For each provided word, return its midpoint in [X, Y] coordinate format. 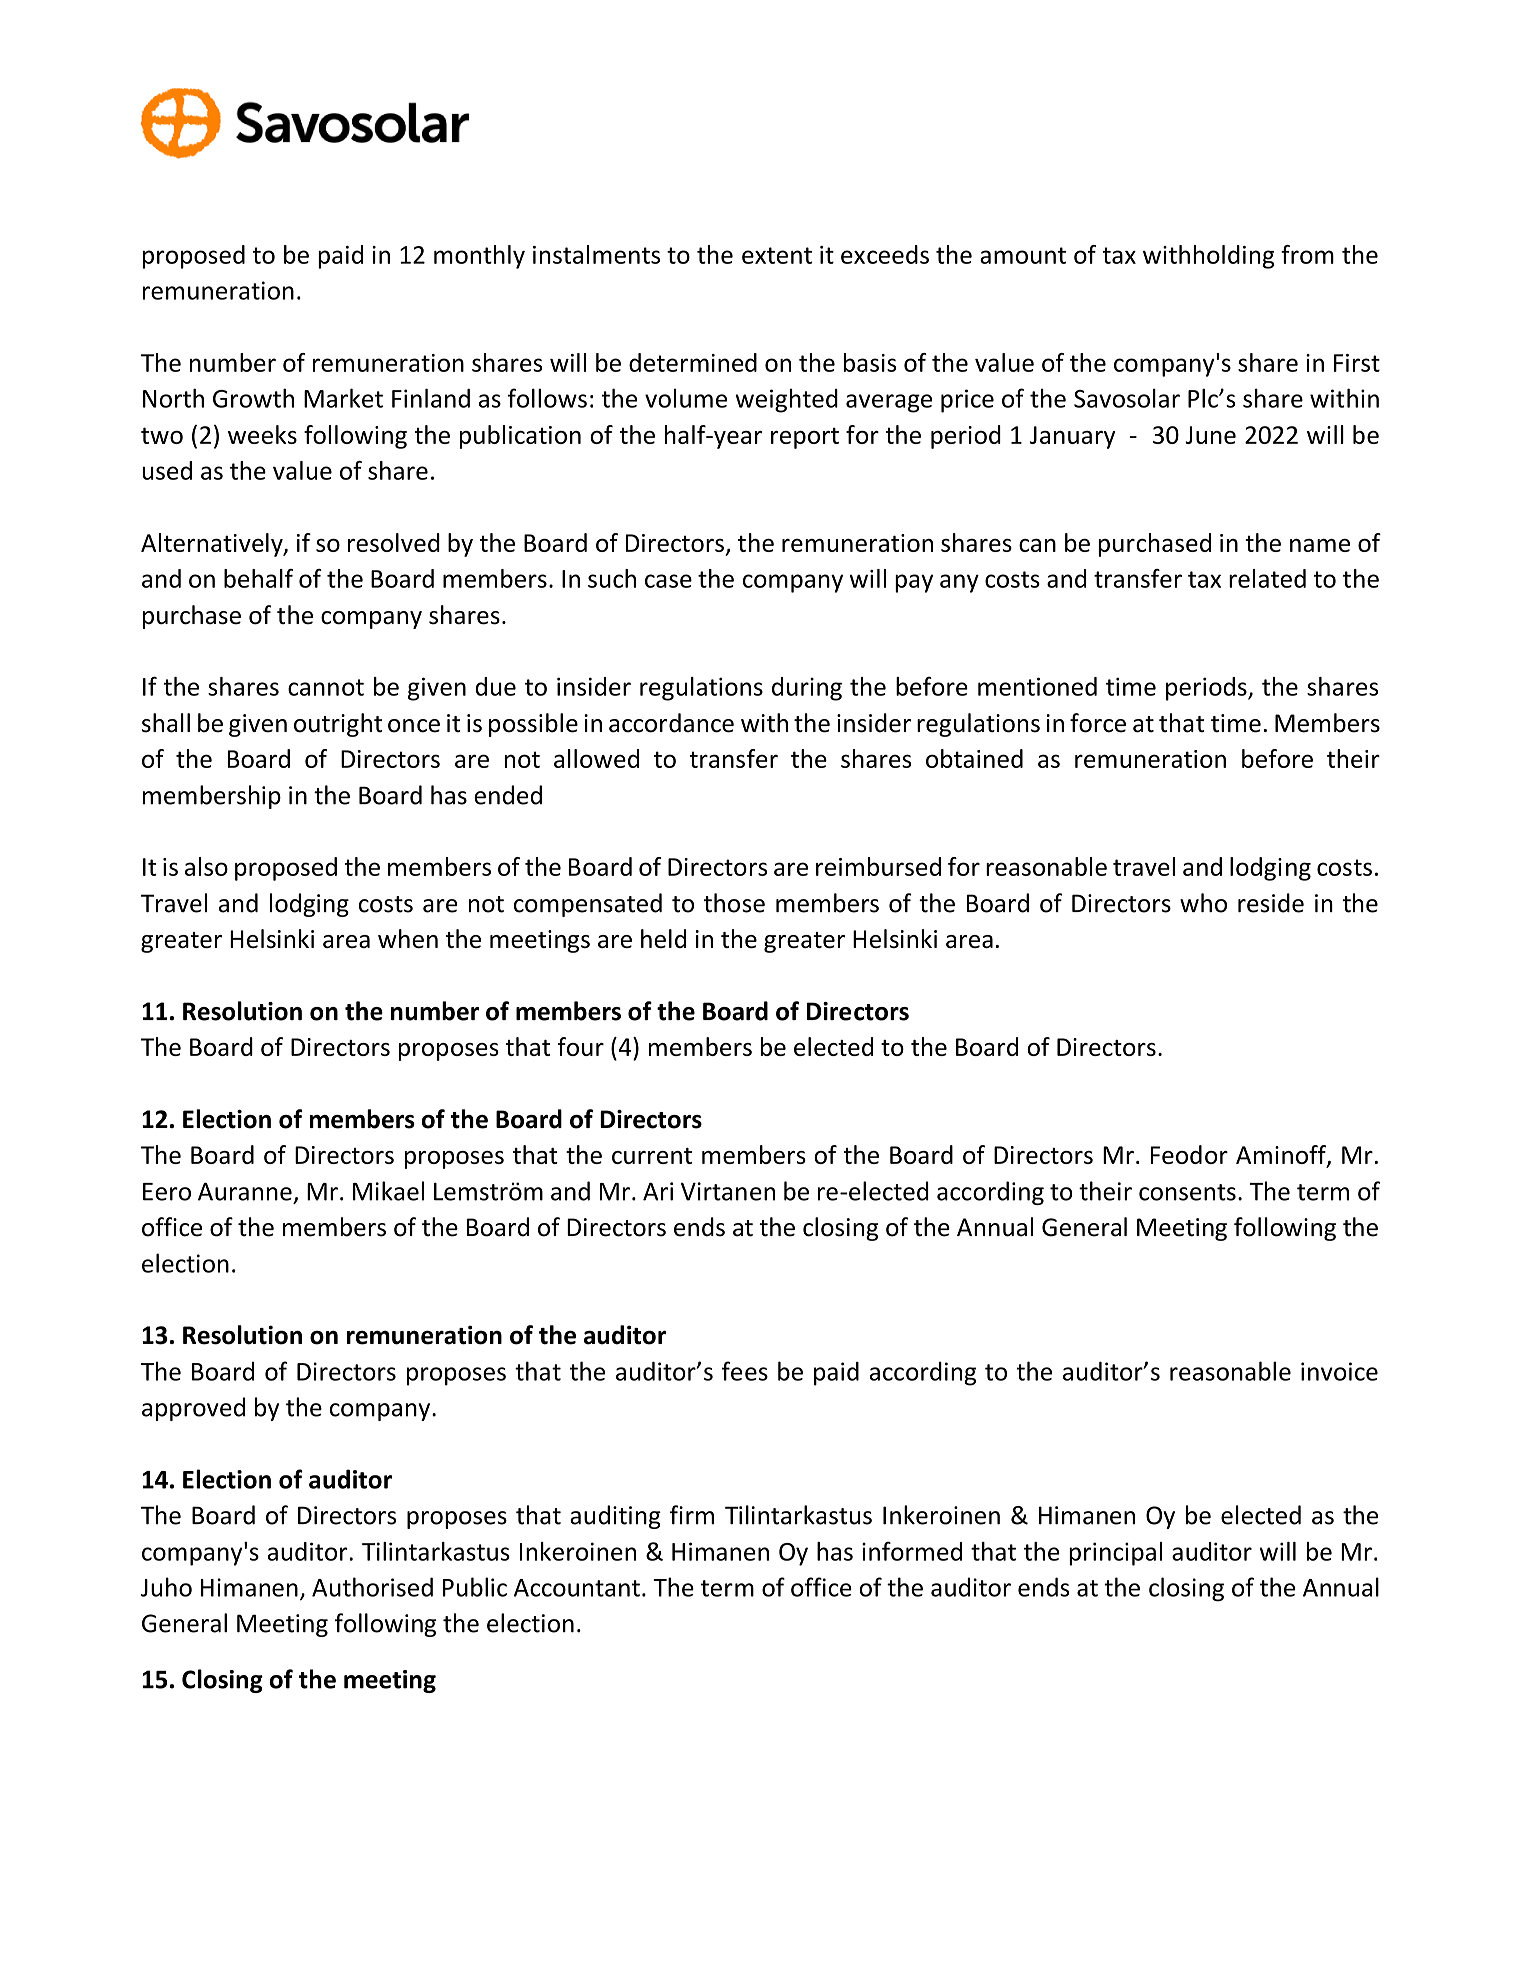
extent [777, 255]
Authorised [372, 1587]
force [1098, 723]
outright [338, 725]
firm [692, 1515]
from [1307, 254]
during [807, 689]
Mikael [388, 1191]
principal [1115, 1554]
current [652, 1156]
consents [1187, 1192]
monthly [479, 257]
